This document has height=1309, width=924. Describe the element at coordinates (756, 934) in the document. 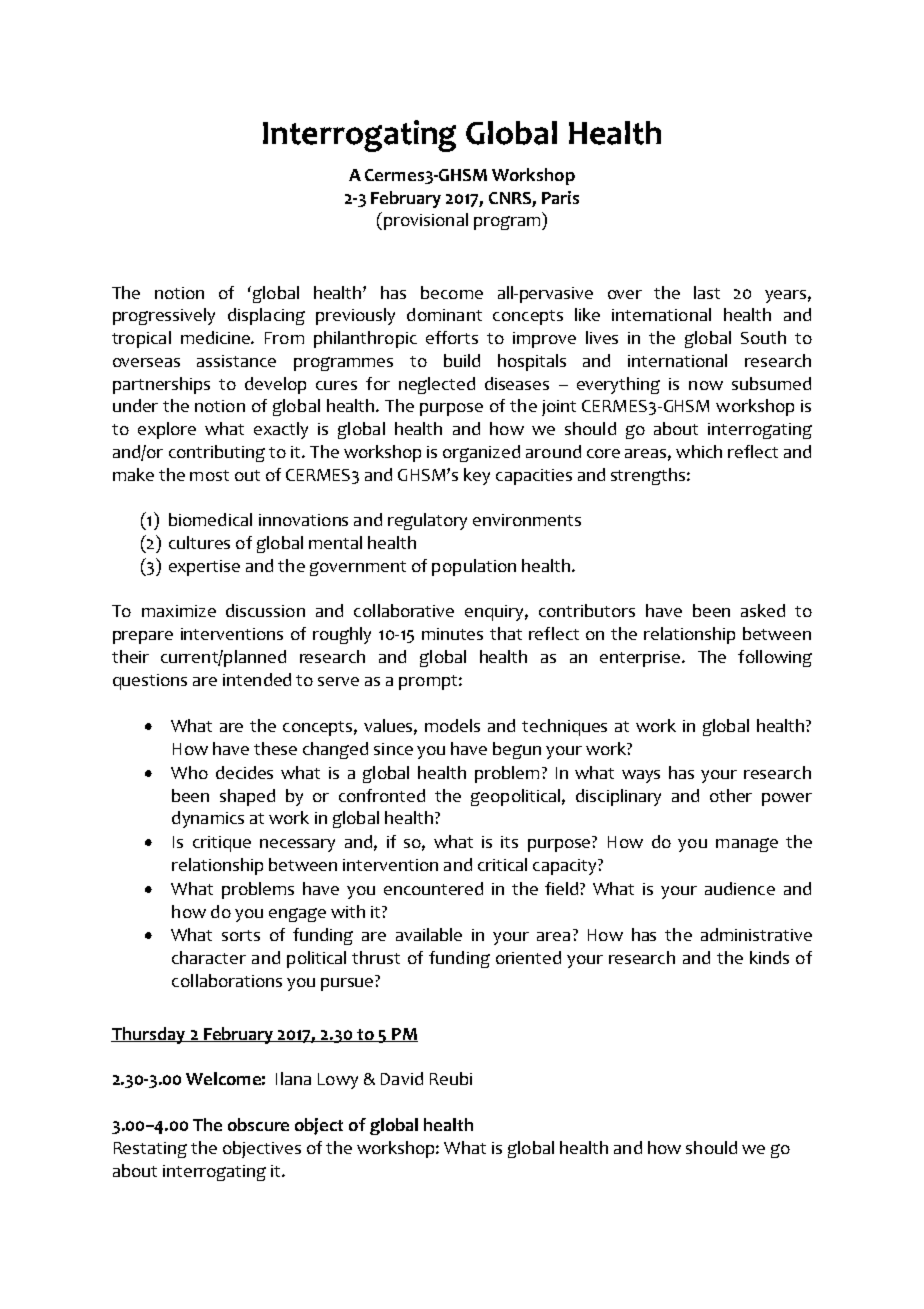

I see `administrative` at that location.
